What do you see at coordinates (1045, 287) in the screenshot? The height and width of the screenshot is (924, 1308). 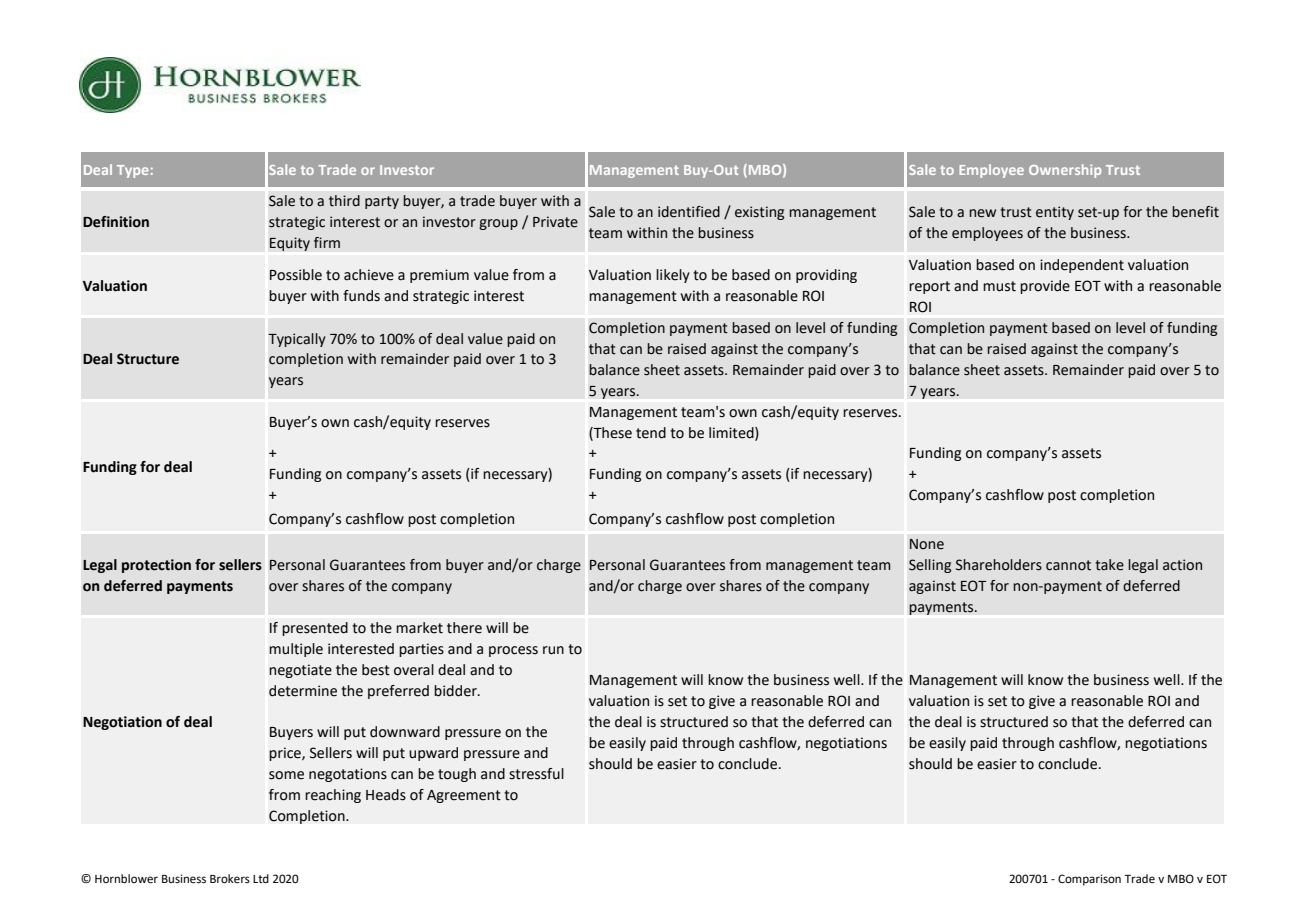 I see `provide` at bounding box center [1045, 287].
